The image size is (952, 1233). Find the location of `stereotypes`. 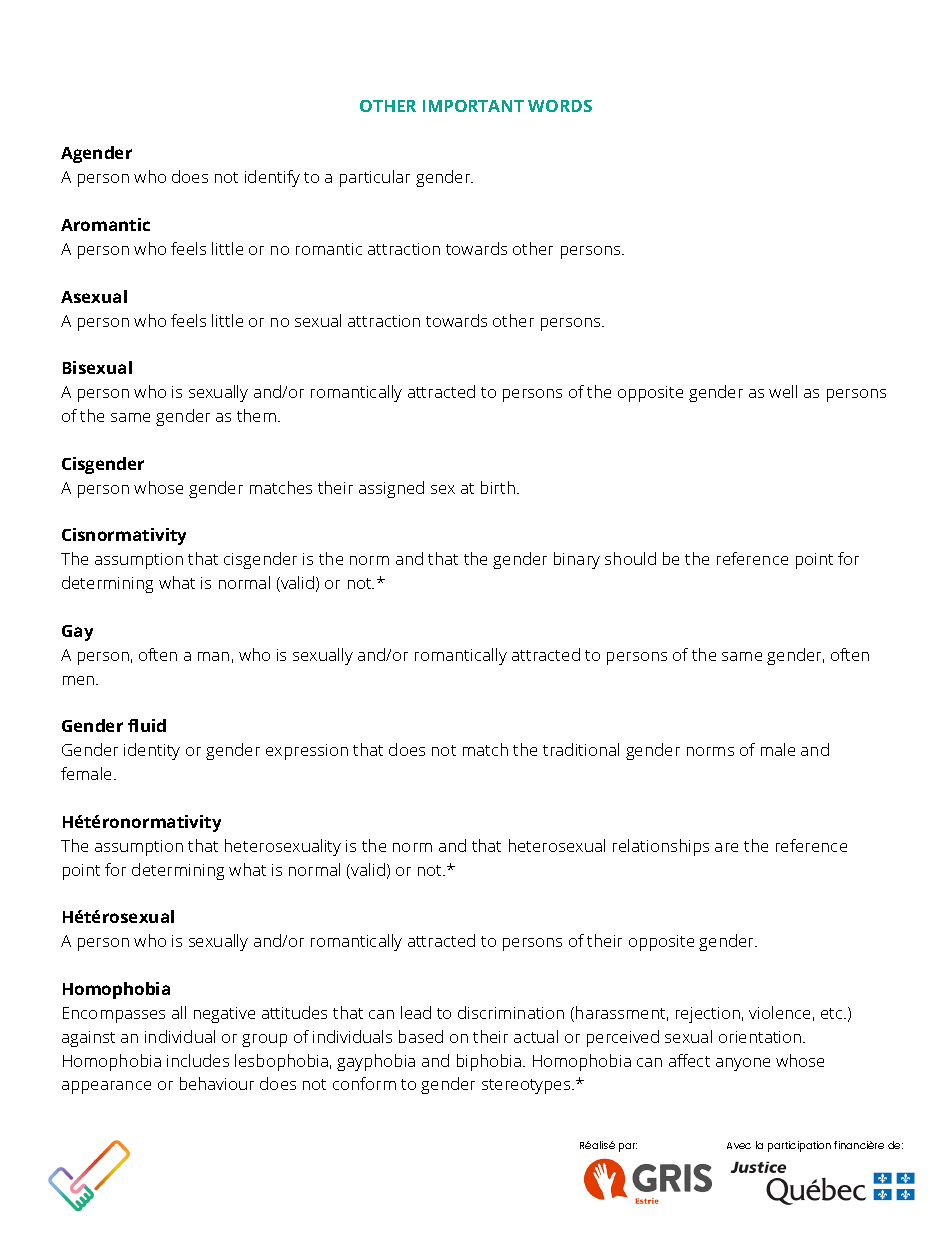

stereotypes is located at coordinates (526, 1086).
